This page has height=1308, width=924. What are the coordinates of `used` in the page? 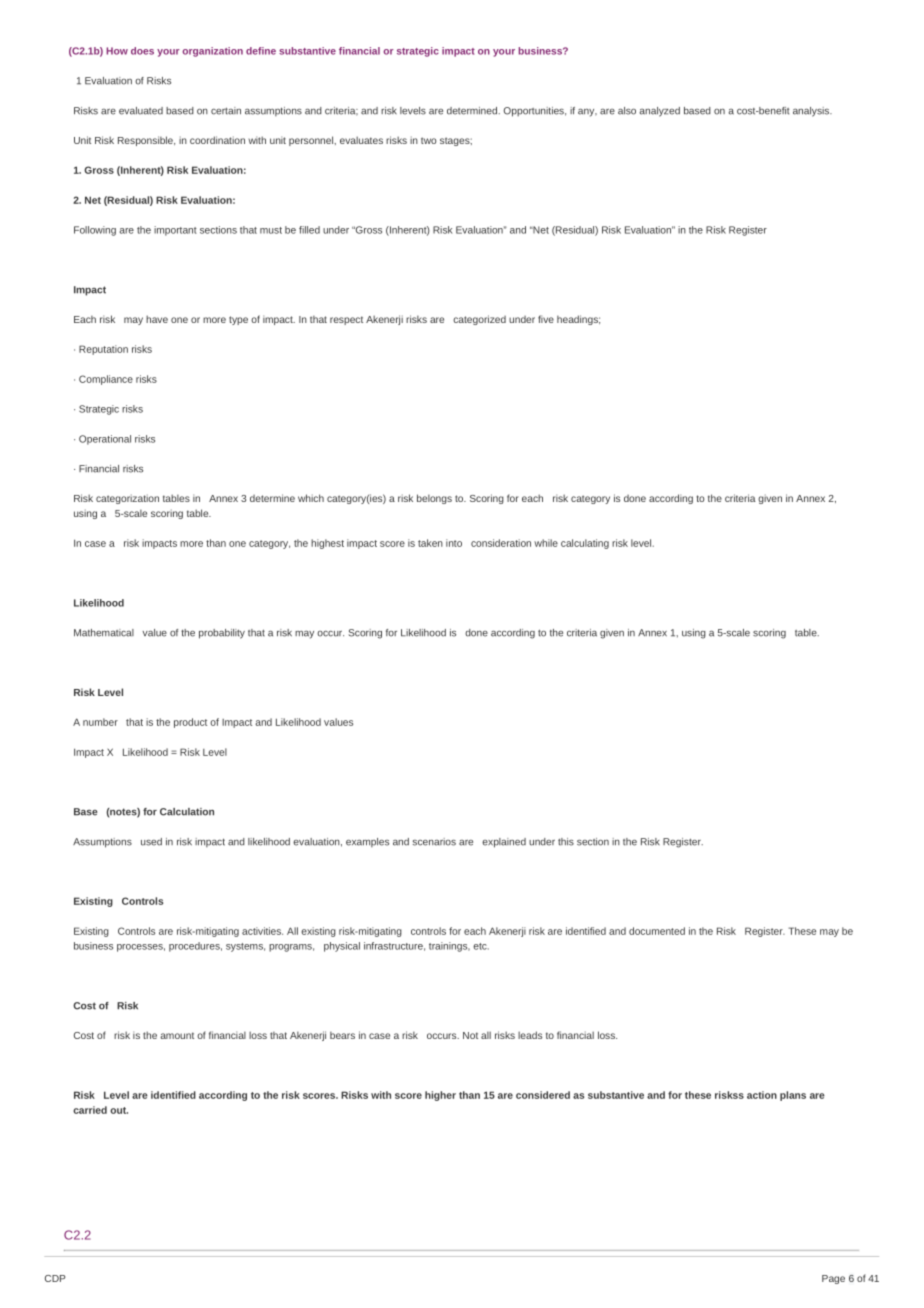 It's located at (151, 842).
